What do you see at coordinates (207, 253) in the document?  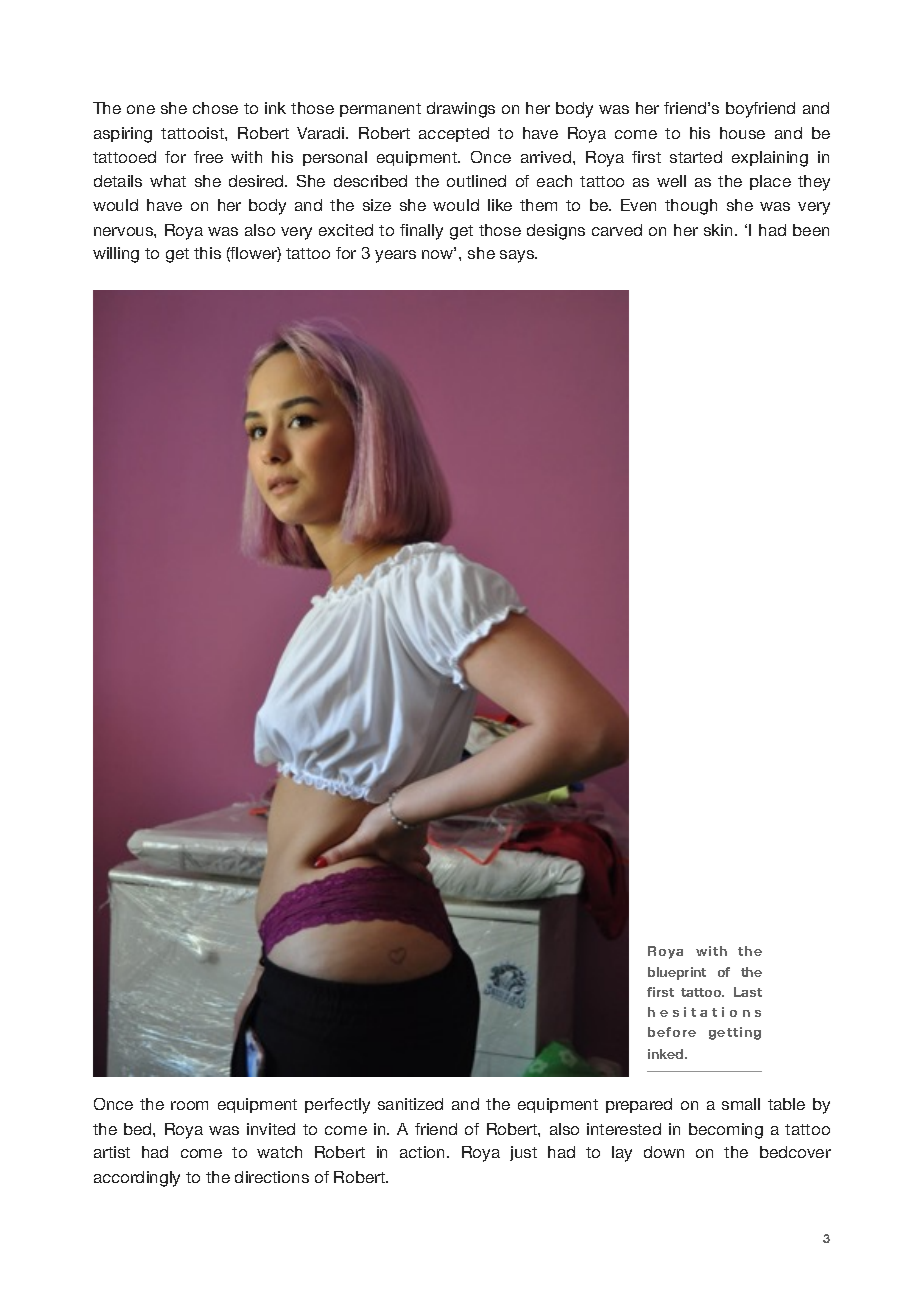 I see `this` at bounding box center [207, 253].
